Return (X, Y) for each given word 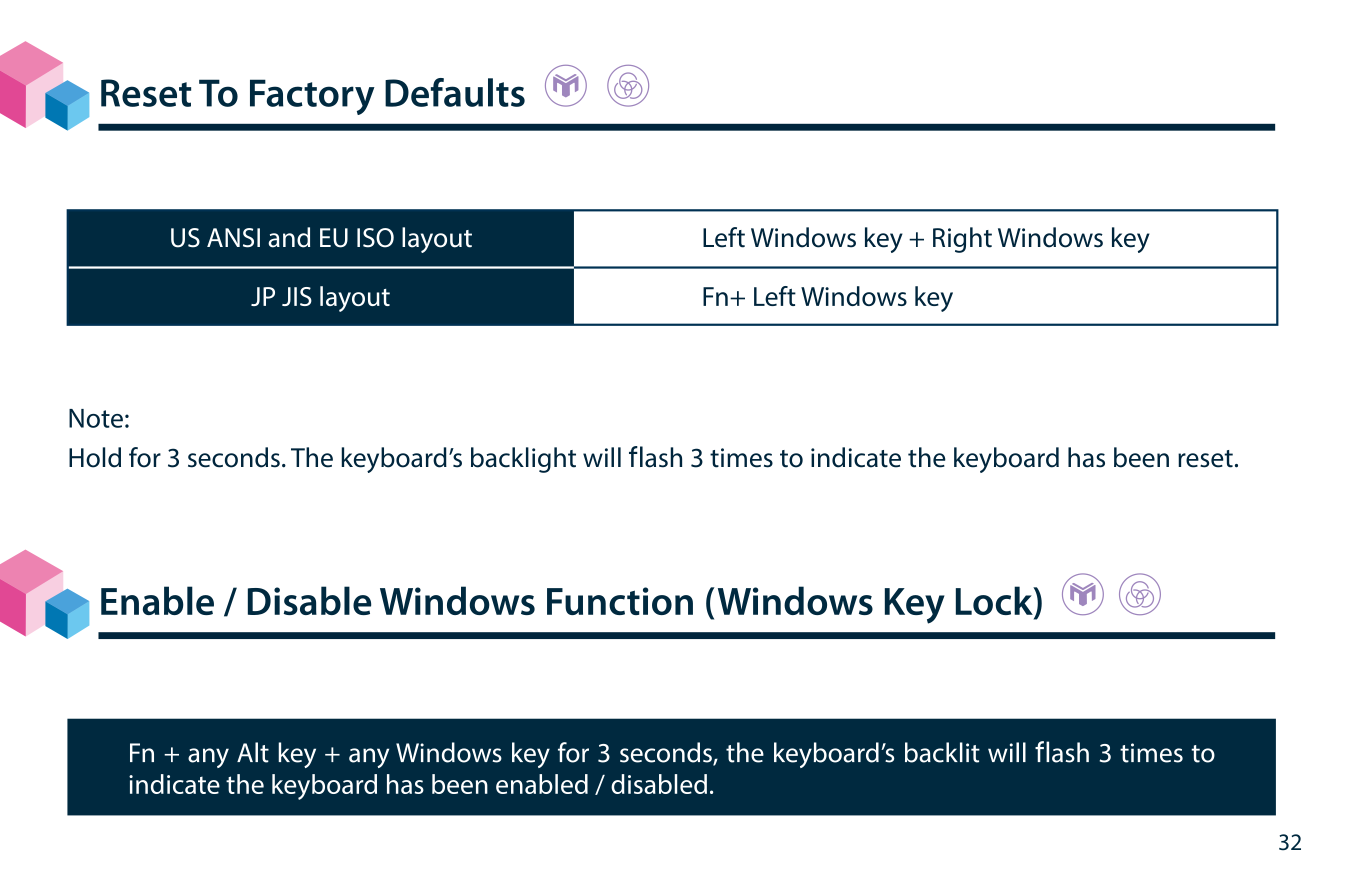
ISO (375, 238)
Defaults (455, 92)
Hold (95, 457)
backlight (523, 460)
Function (620, 601)
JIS (297, 296)
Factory (312, 97)
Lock (995, 602)
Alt (253, 752)
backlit (942, 752)
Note (96, 418)
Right (962, 240)
